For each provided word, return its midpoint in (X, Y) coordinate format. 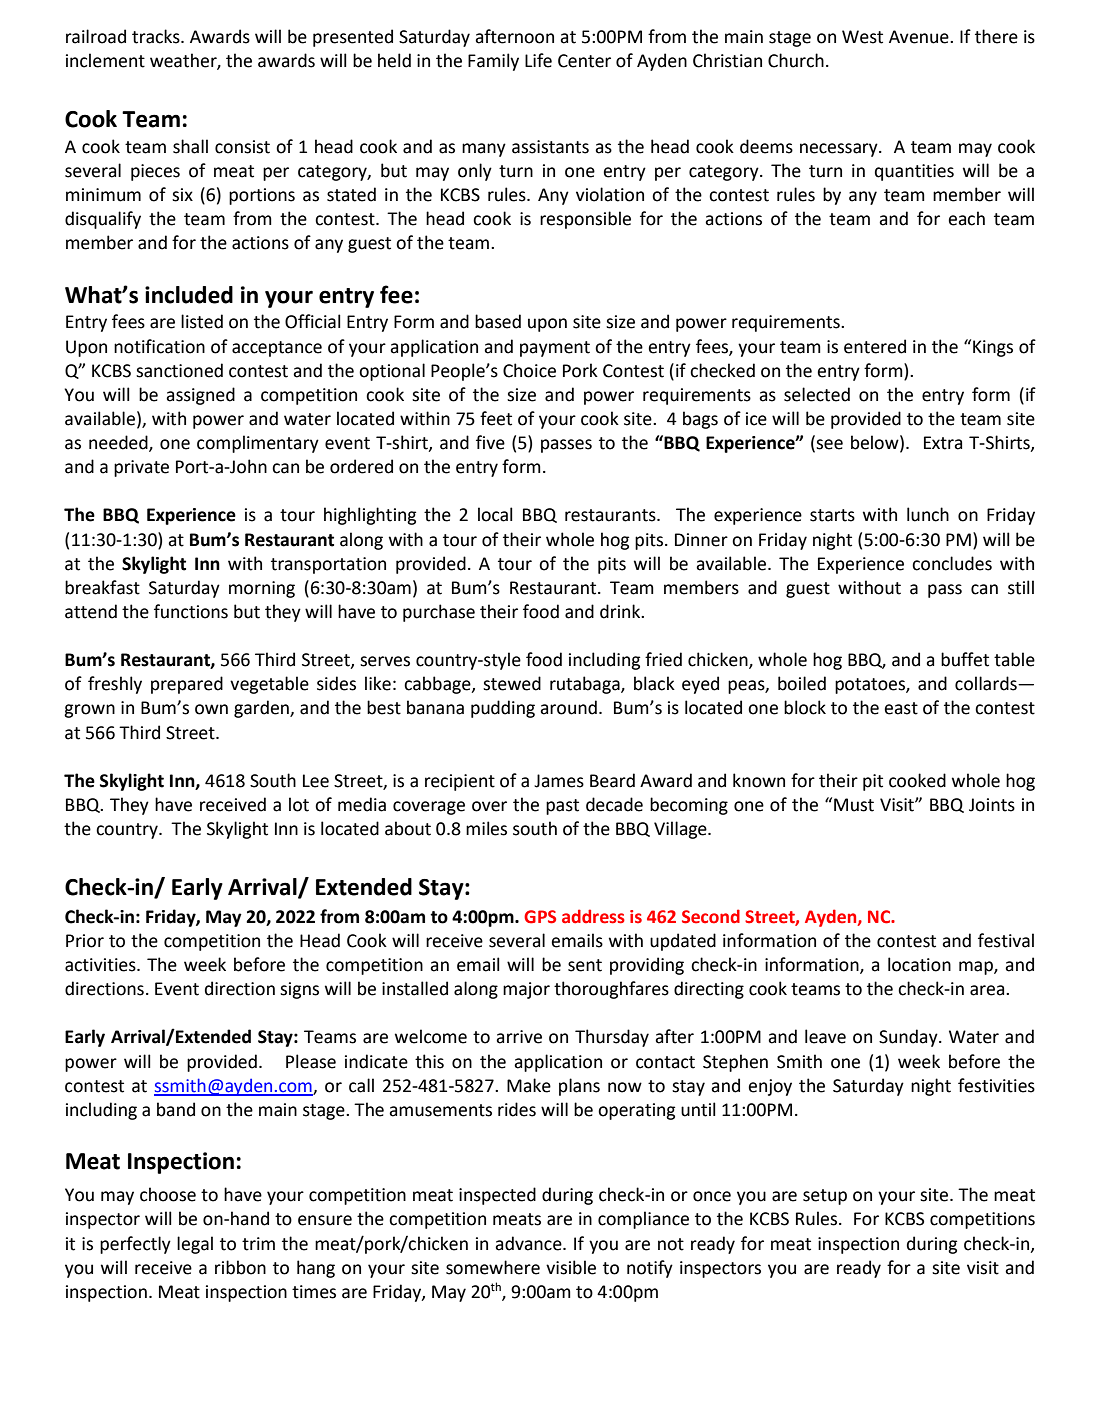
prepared (187, 685)
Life (538, 60)
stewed (512, 683)
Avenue (920, 37)
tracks (157, 36)
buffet (965, 659)
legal (195, 1245)
